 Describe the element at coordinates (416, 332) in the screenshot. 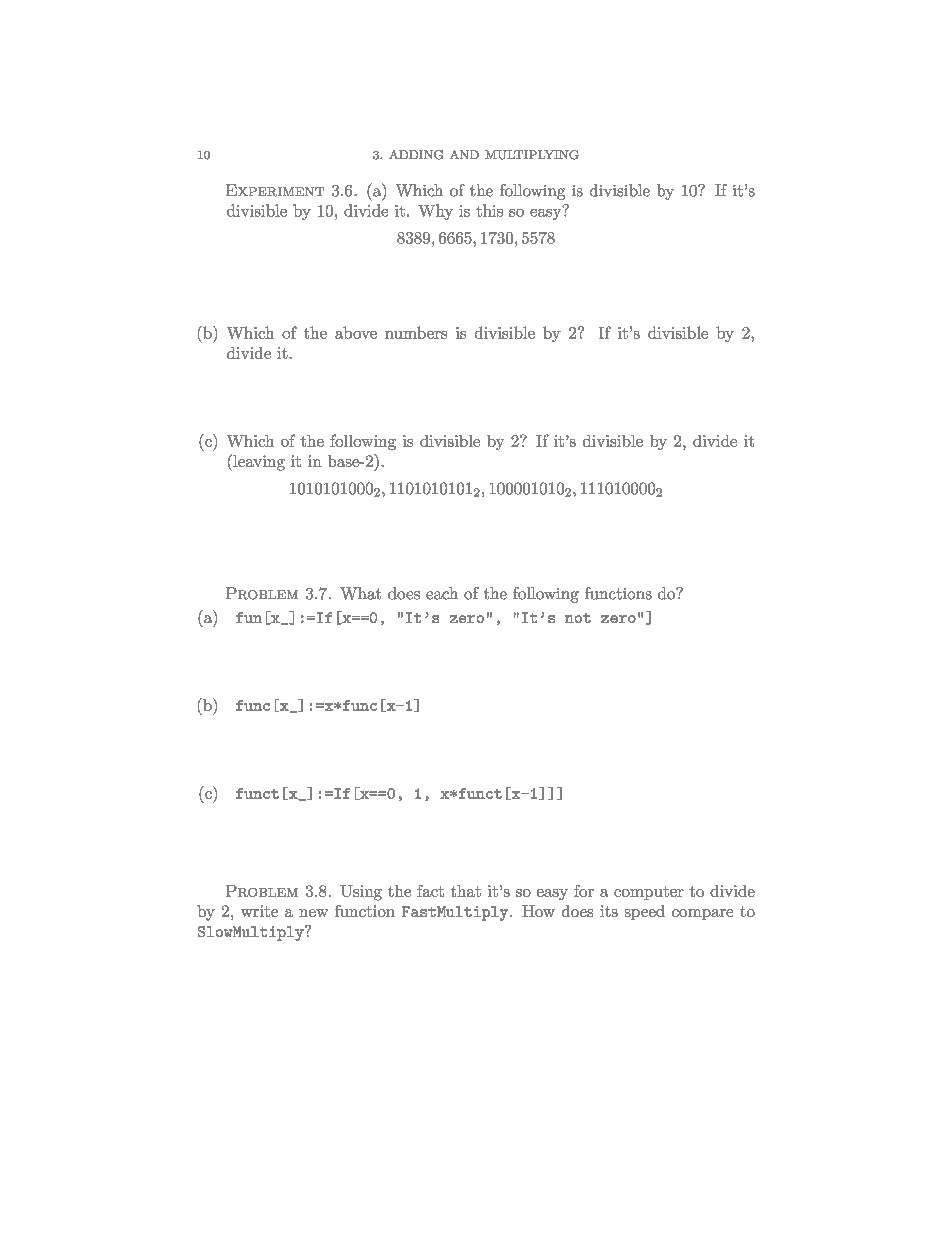

I see `numbers` at that location.
